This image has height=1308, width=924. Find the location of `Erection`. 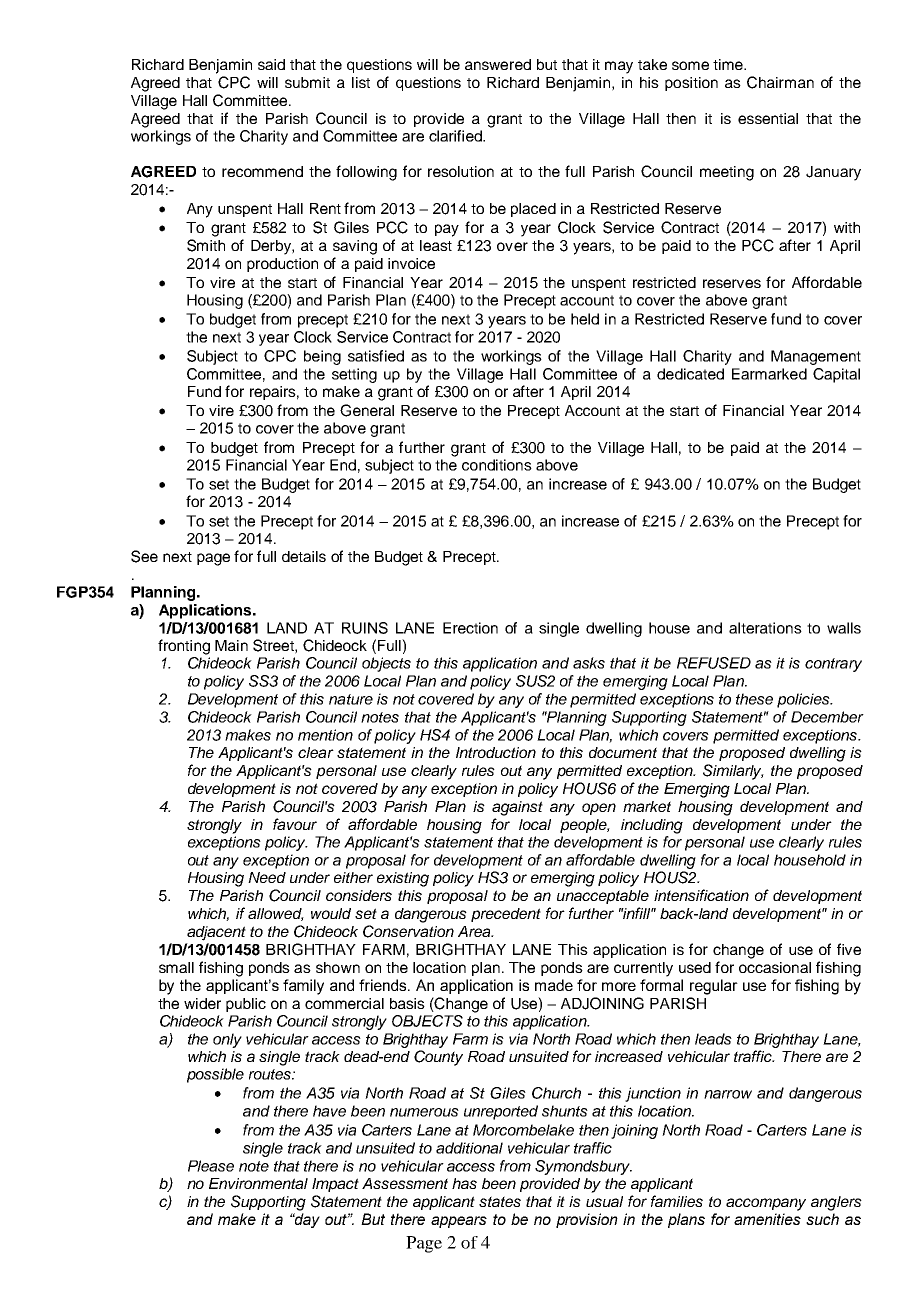

Erection is located at coordinates (470, 628).
